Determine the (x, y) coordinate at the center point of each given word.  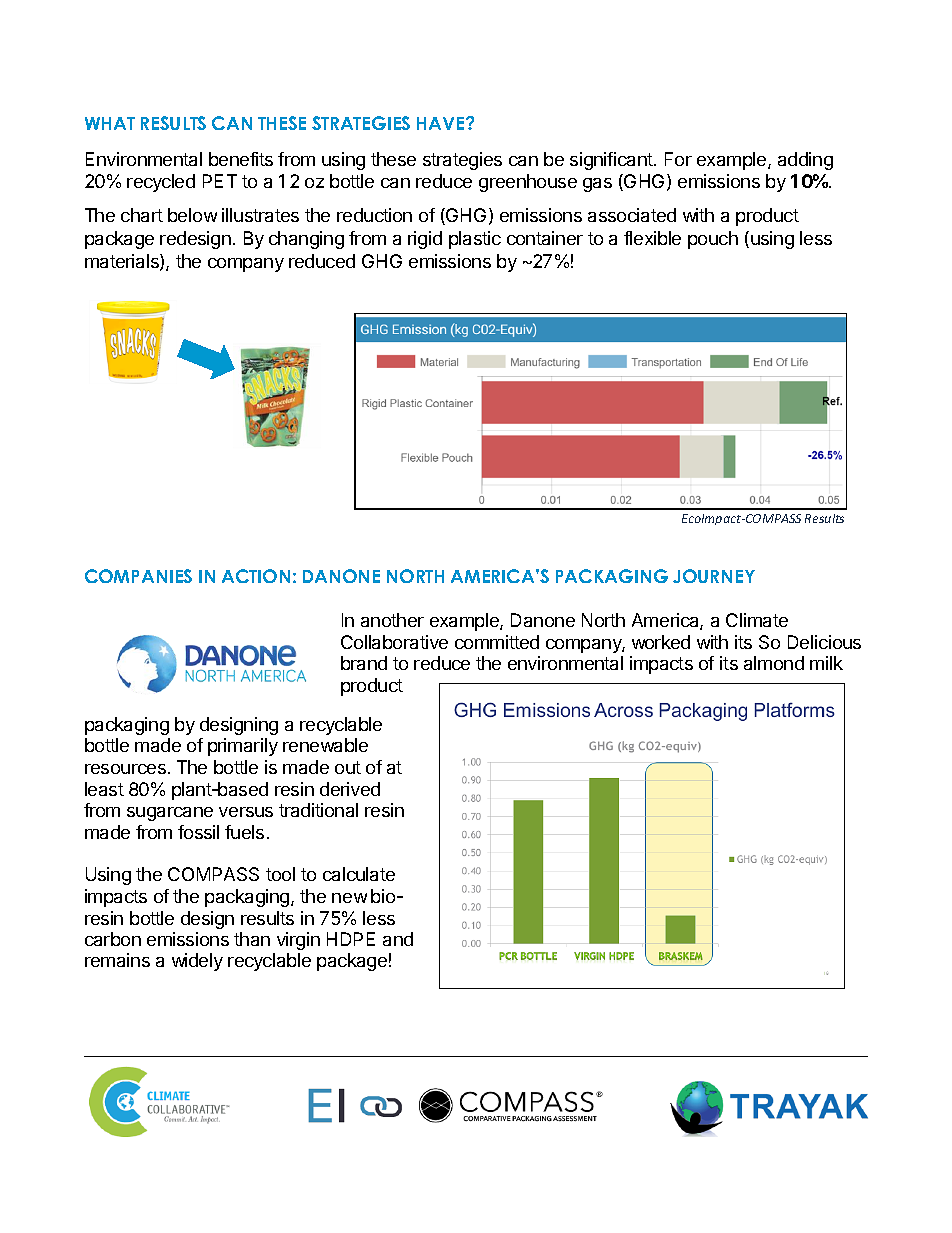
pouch (713, 240)
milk (826, 663)
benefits (241, 159)
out (348, 767)
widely (197, 962)
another (392, 620)
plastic (475, 240)
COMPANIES (138, 576)
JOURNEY (714, 576)
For (678, 159)
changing (306, 240)
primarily (243, 747)
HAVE (442, 123)
